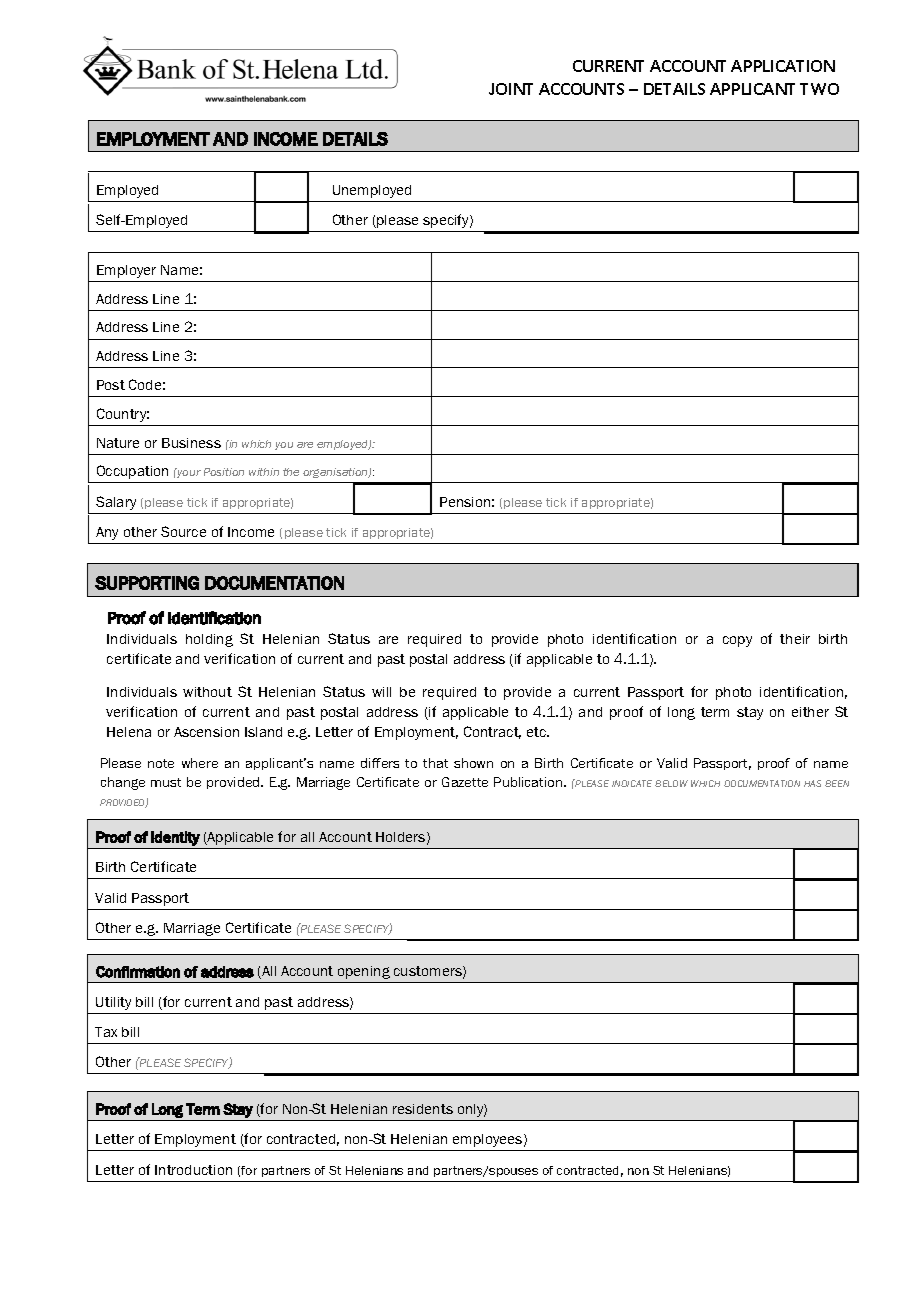 This document has height=1308, width=924. Describe the element at coordinates (511, 89) in the document. I see `JOINT` at that location.
